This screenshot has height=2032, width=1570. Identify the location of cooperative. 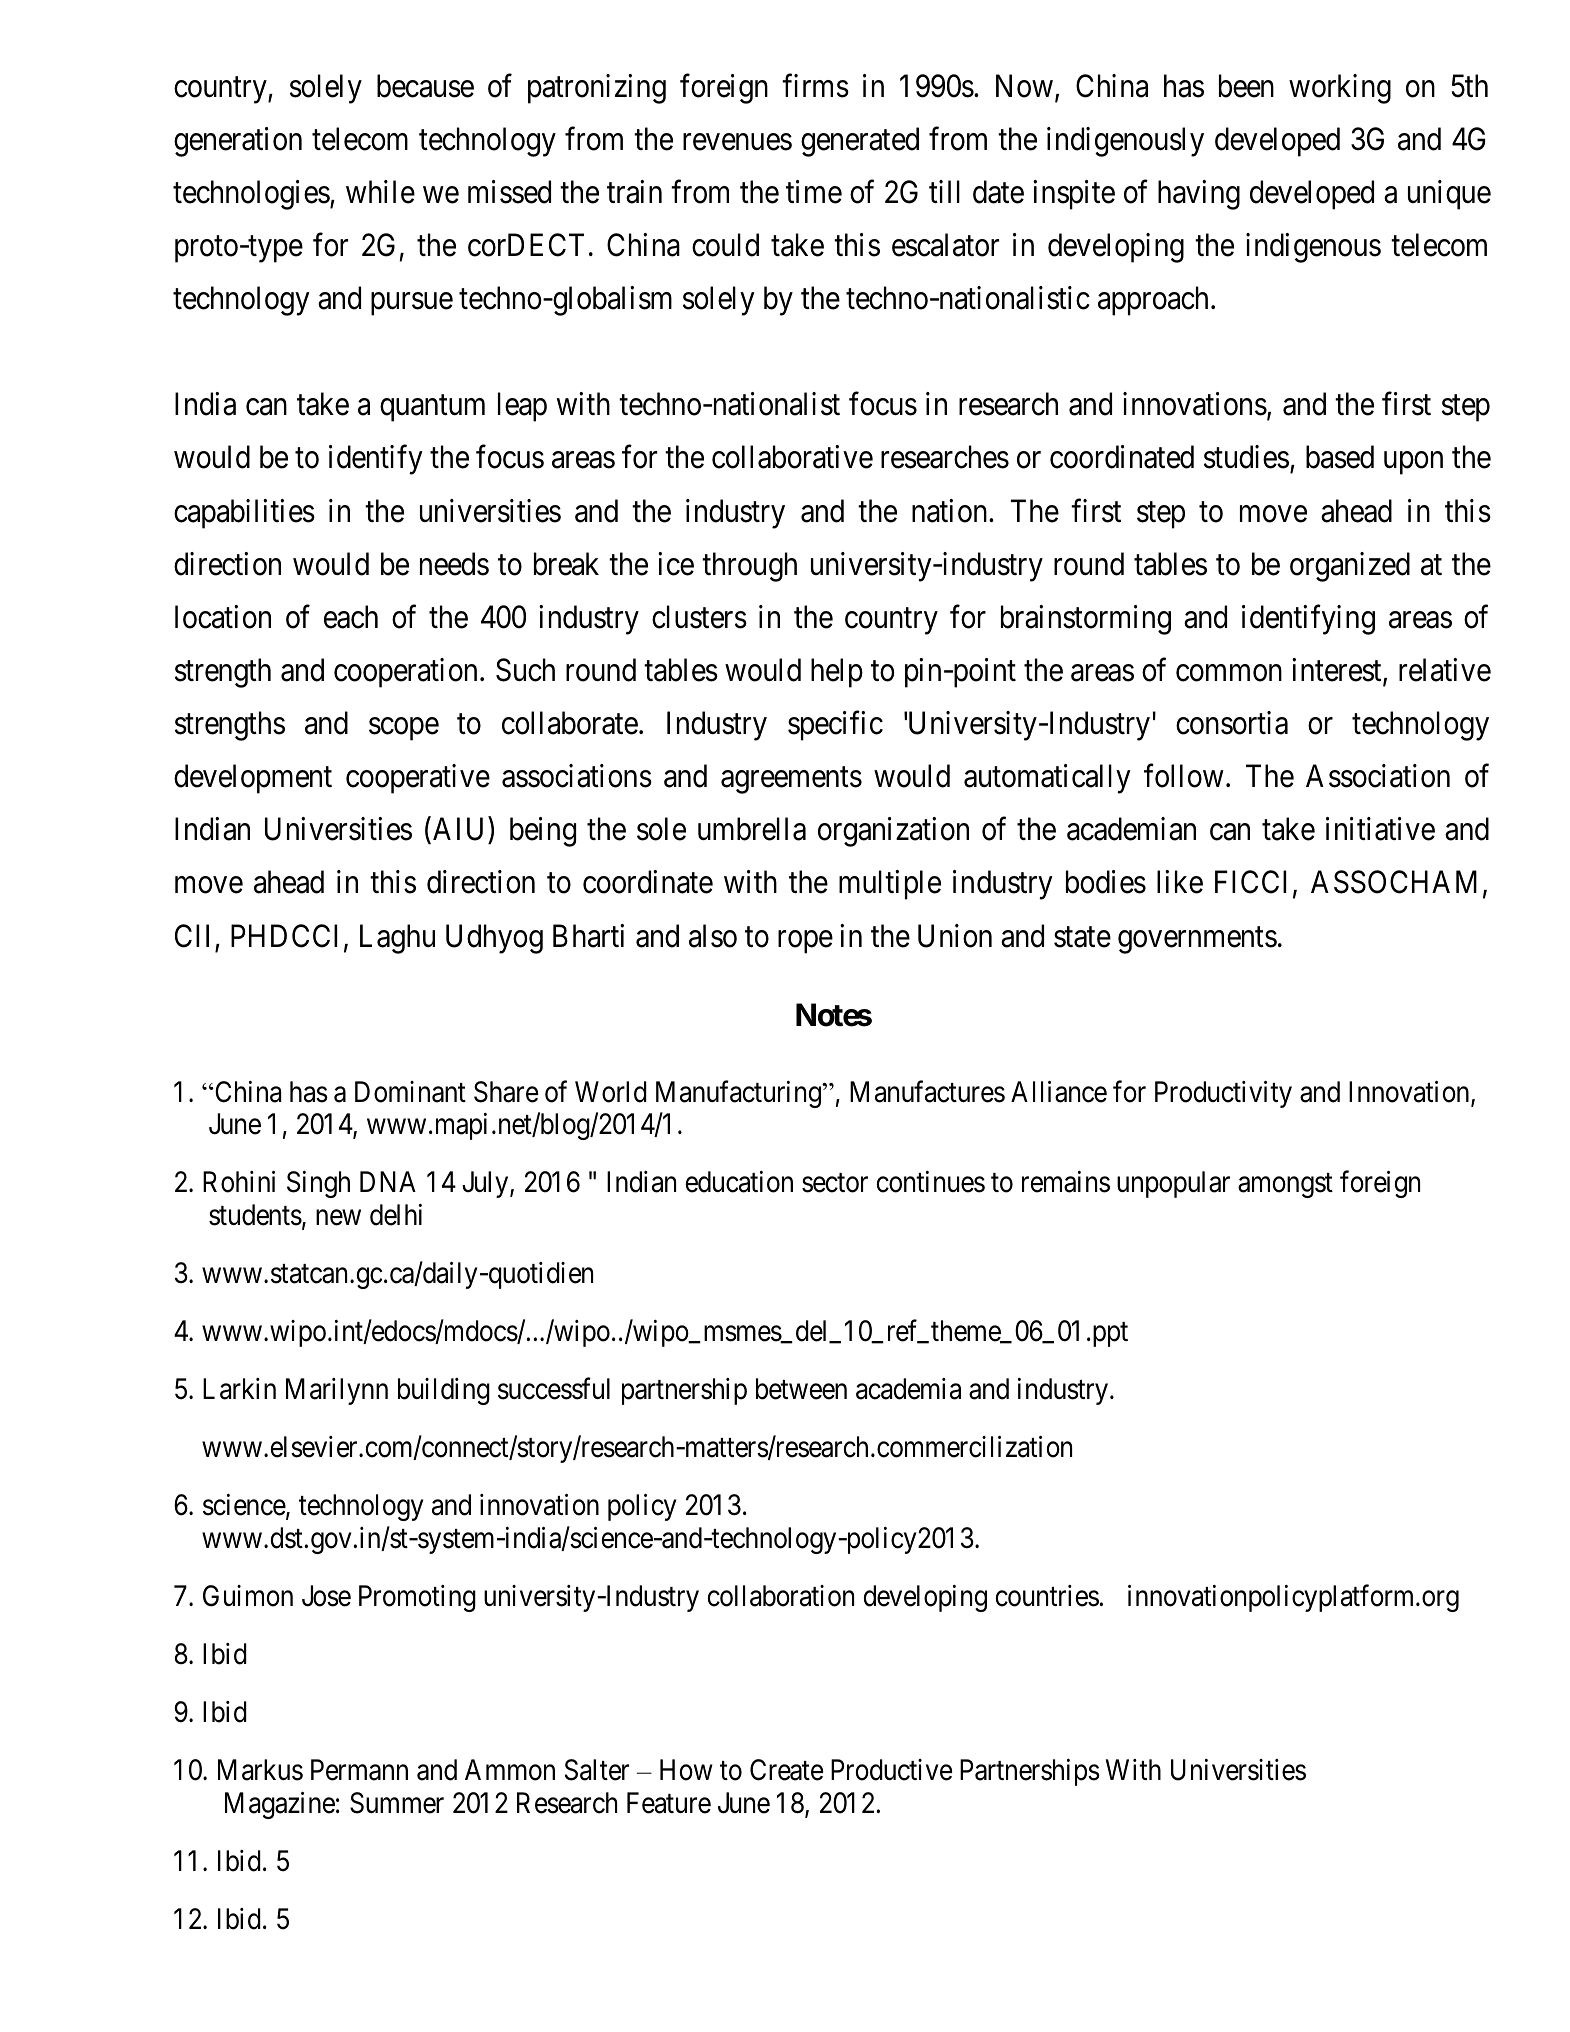
(418, 779).
